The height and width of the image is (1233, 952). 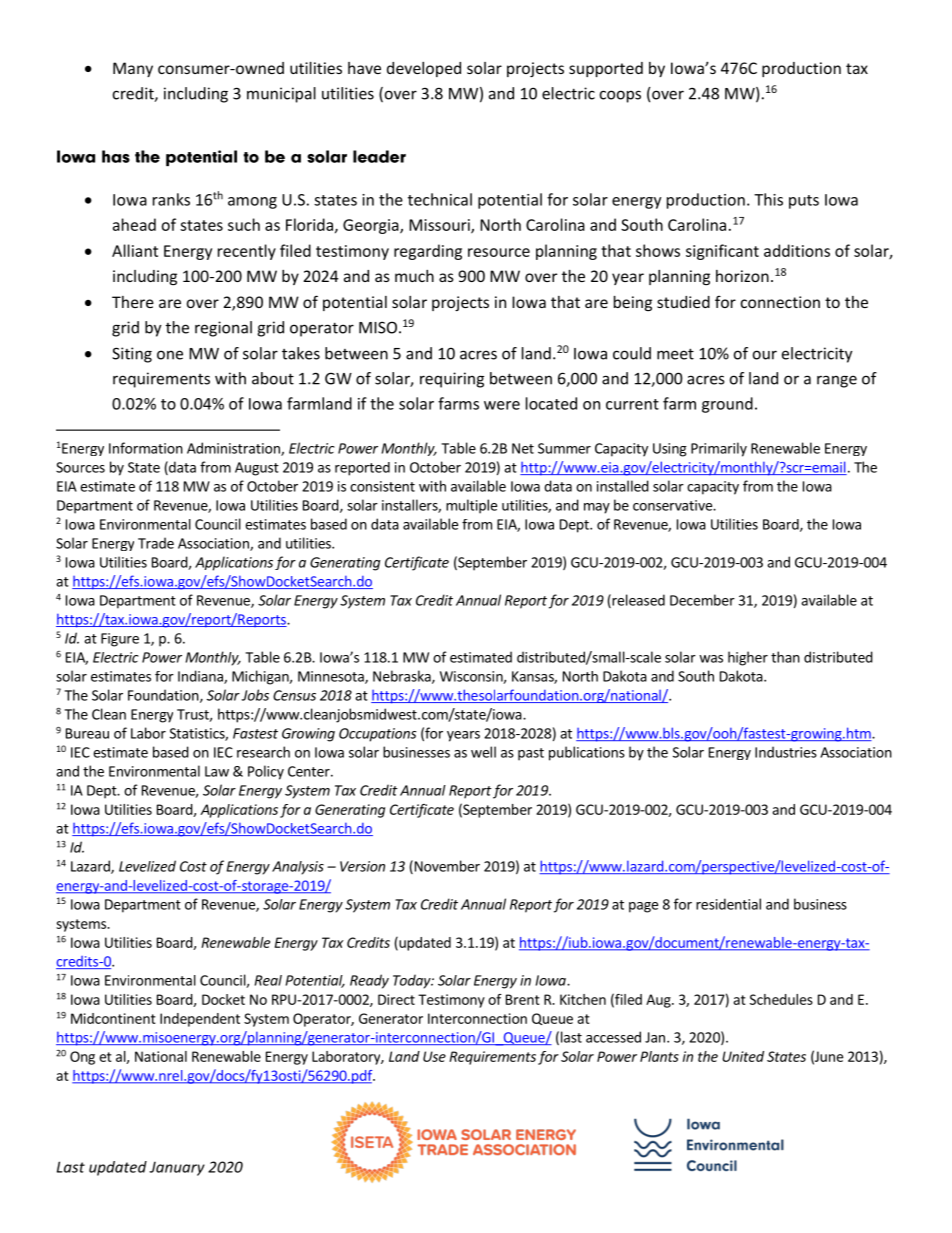 What do you see at coordinates (403, 677) in the image?
I see `Nebraska` at bounding box center [403, 677].
